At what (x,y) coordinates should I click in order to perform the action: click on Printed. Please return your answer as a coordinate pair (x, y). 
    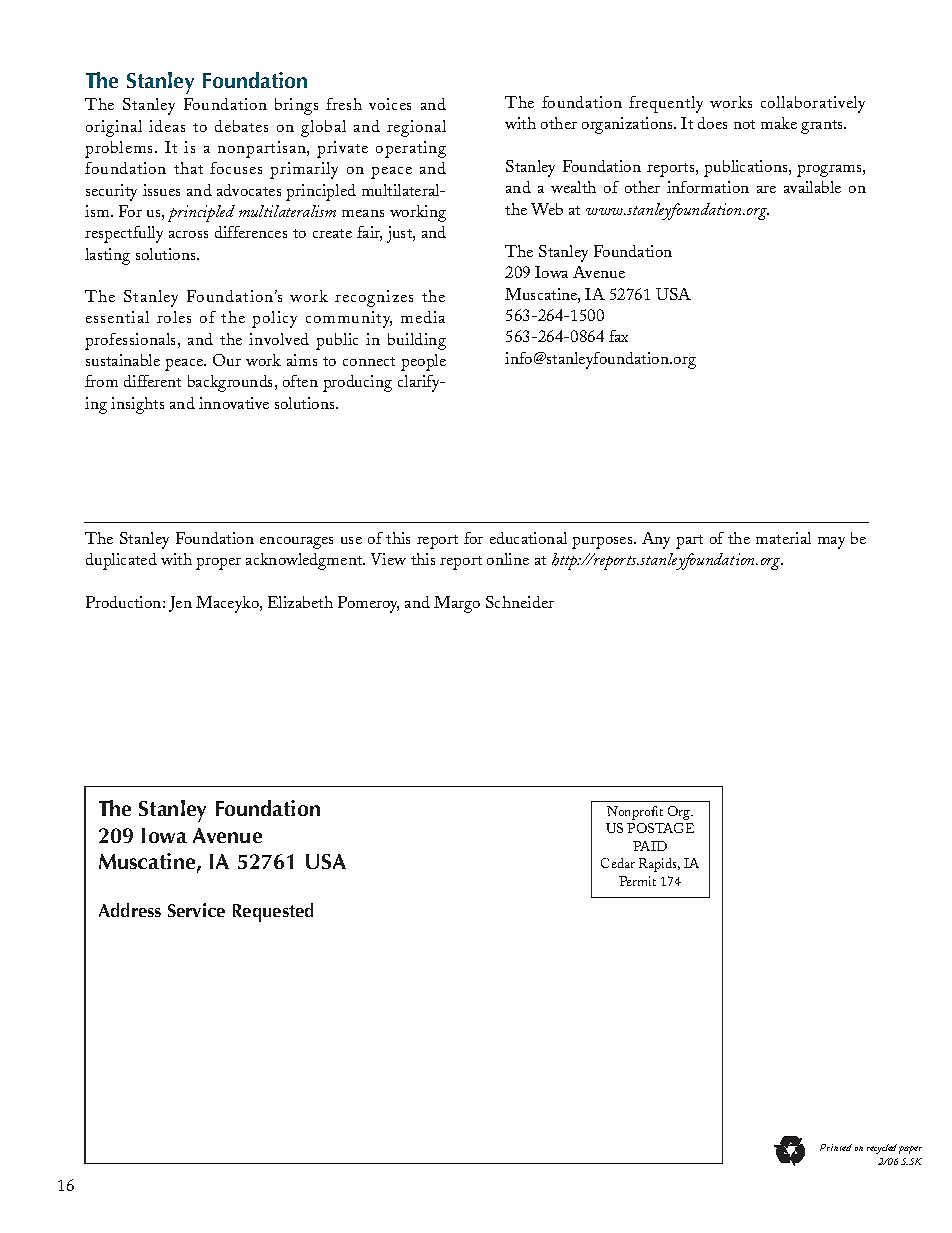
    Looking at the image, I should click on (836, 1147).
